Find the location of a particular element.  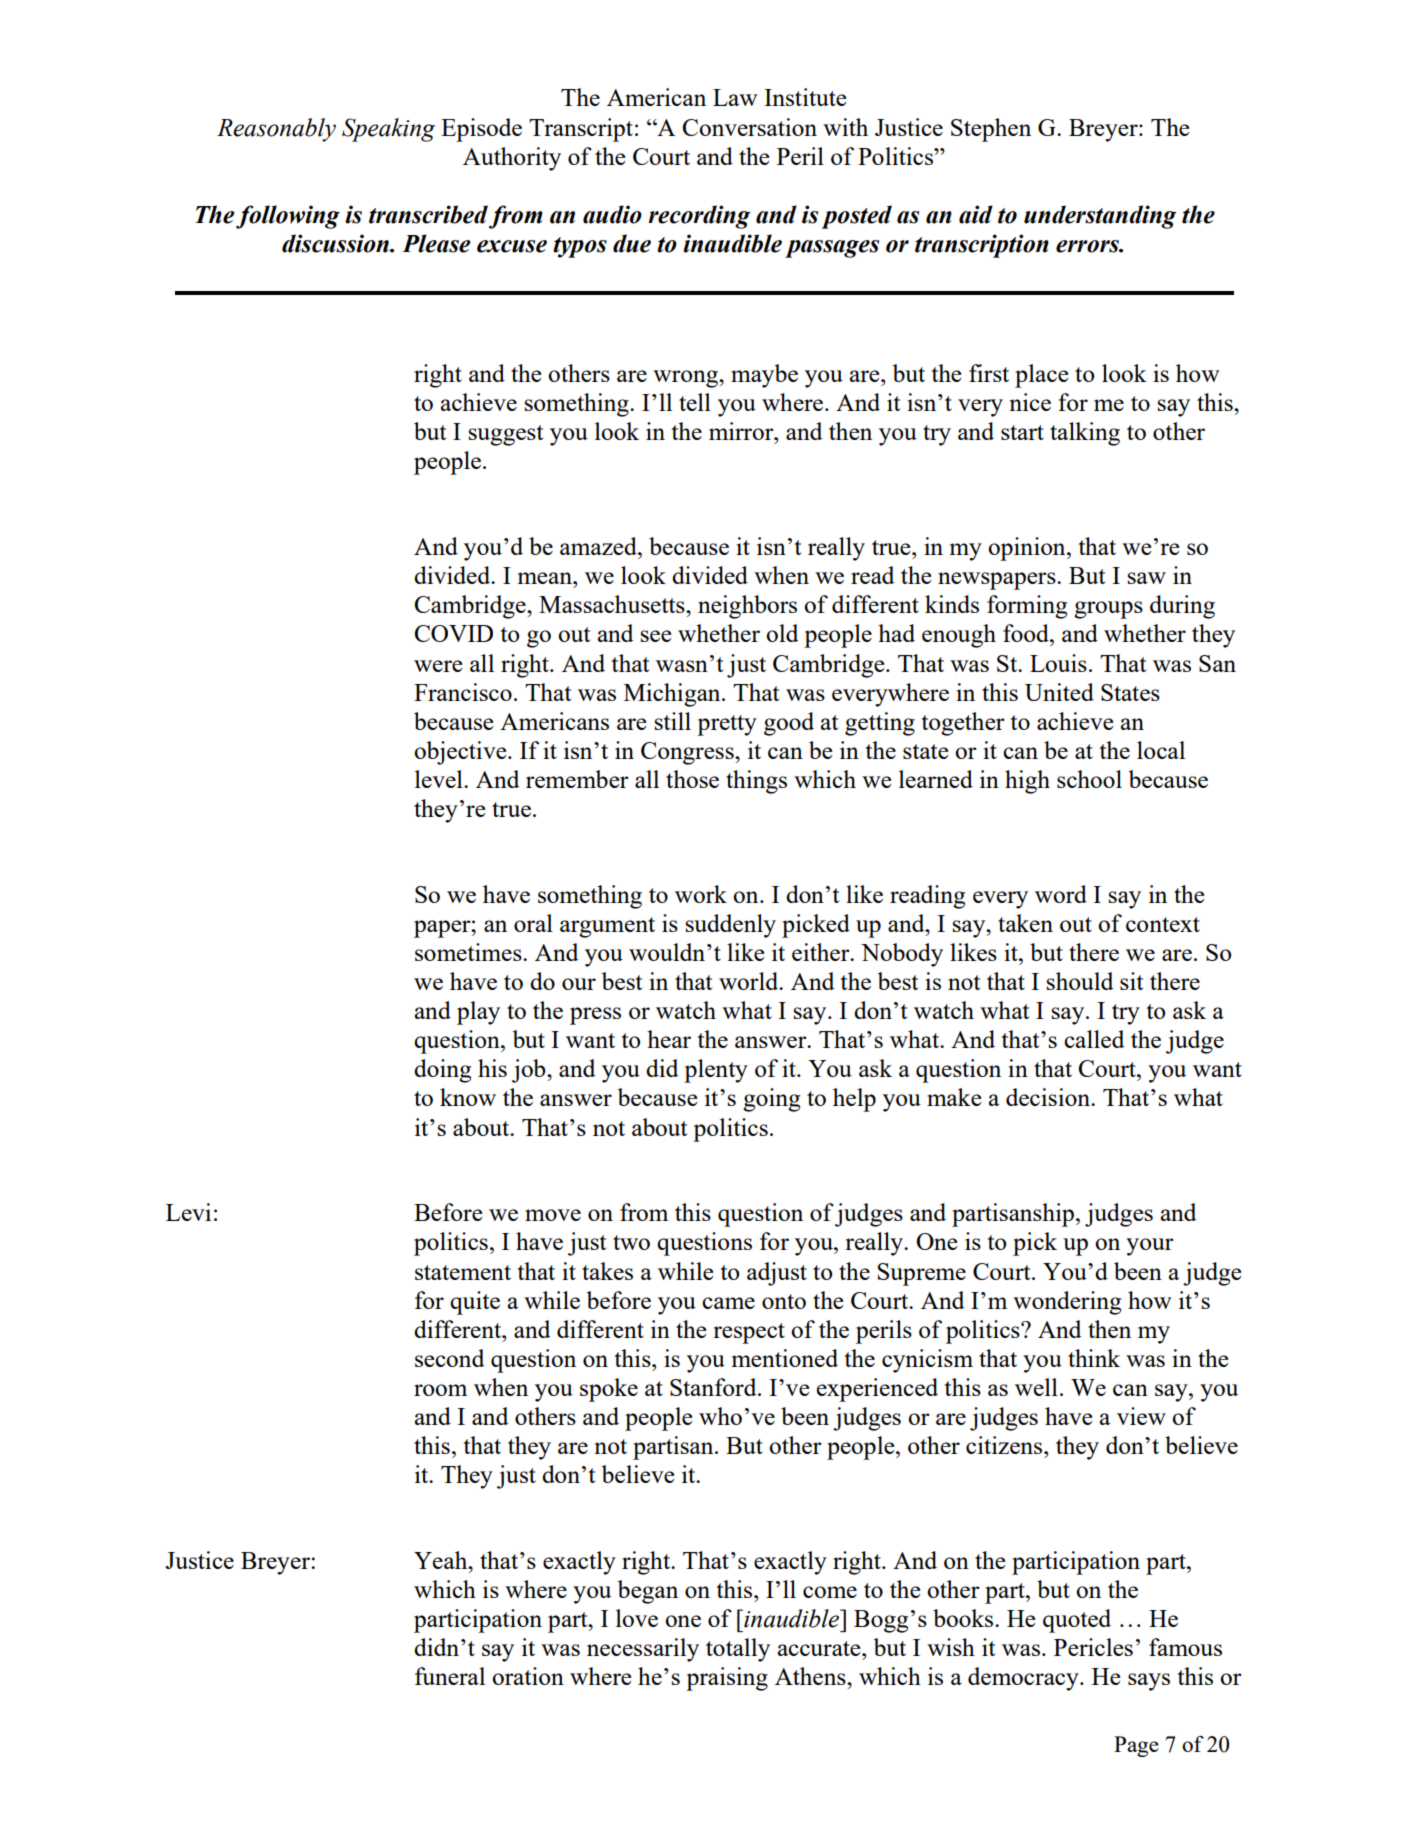

praising is located at coordinates (727, 1679).
